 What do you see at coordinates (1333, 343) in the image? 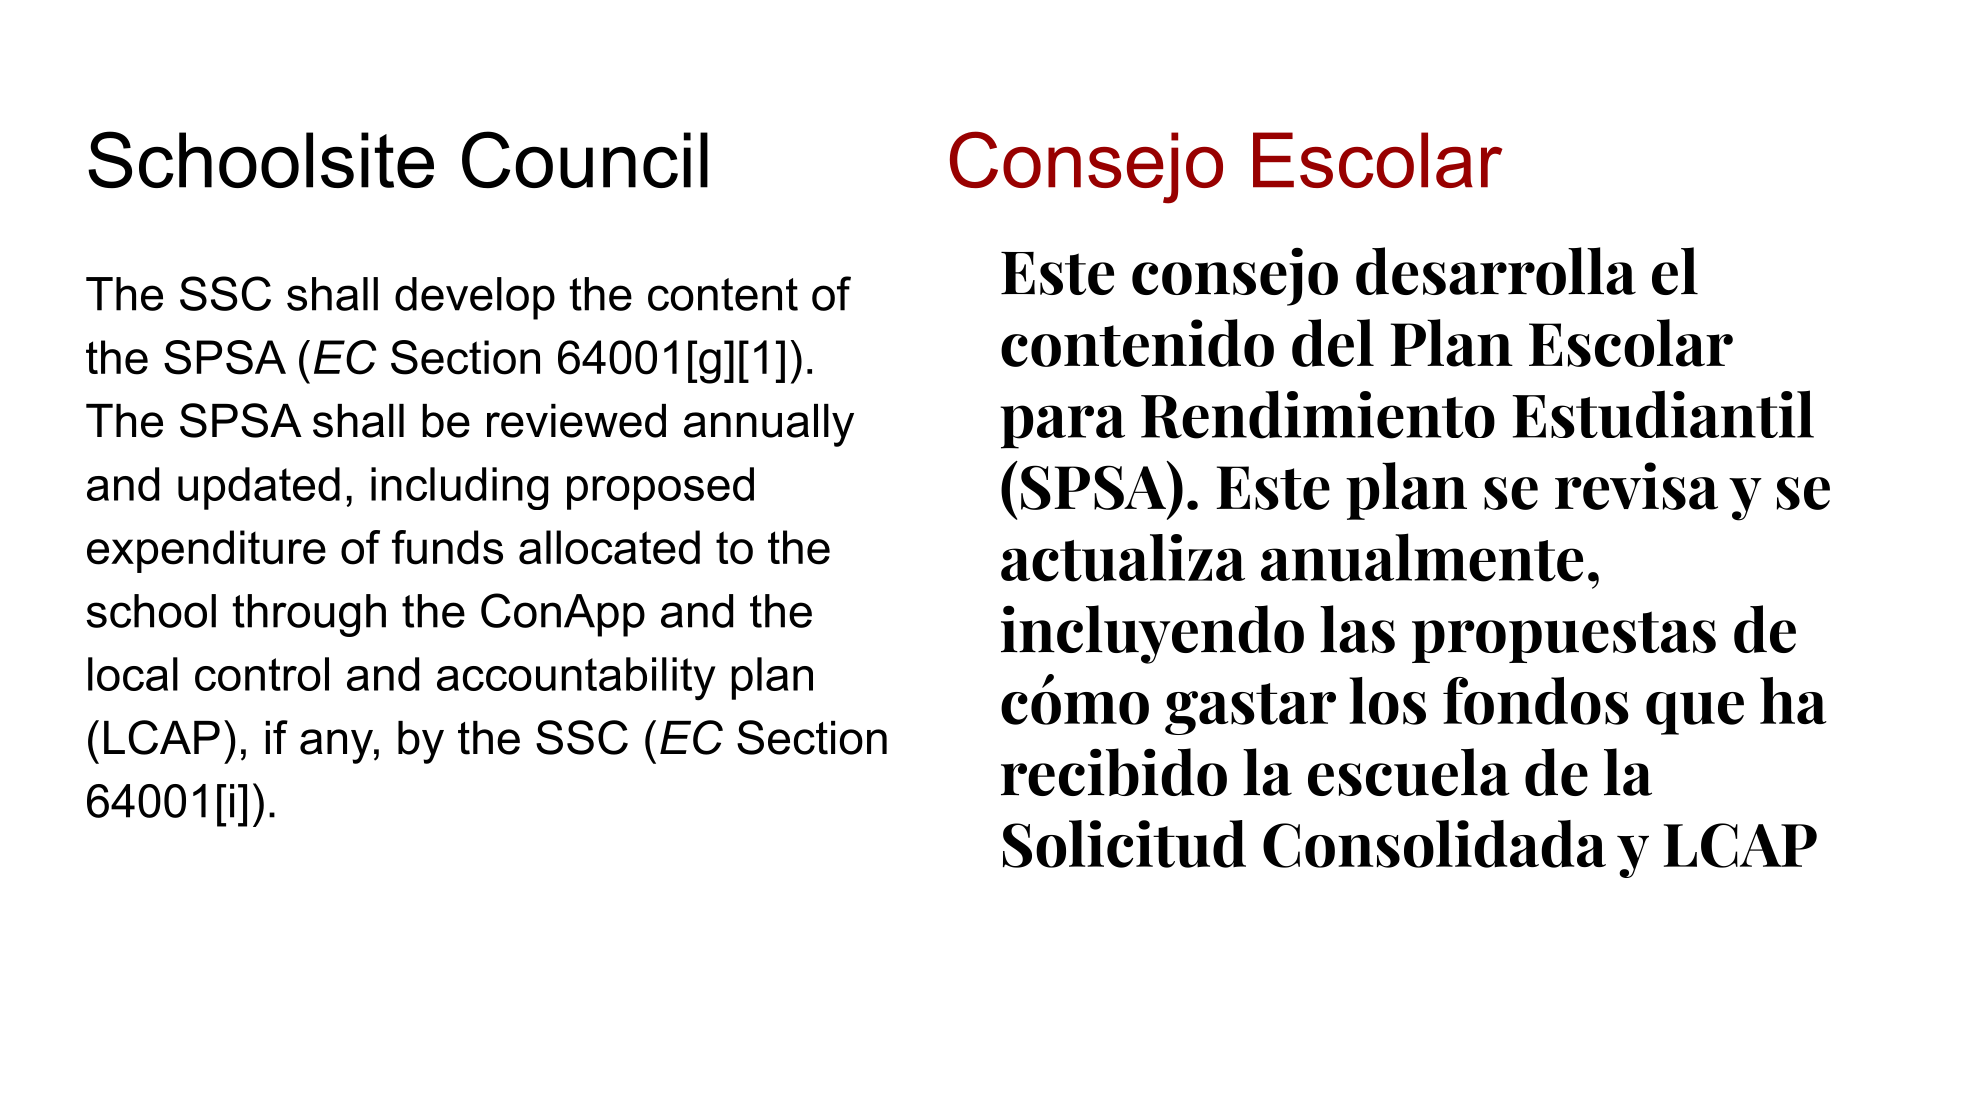
I see `del` at bounding box center [1333, 343].
